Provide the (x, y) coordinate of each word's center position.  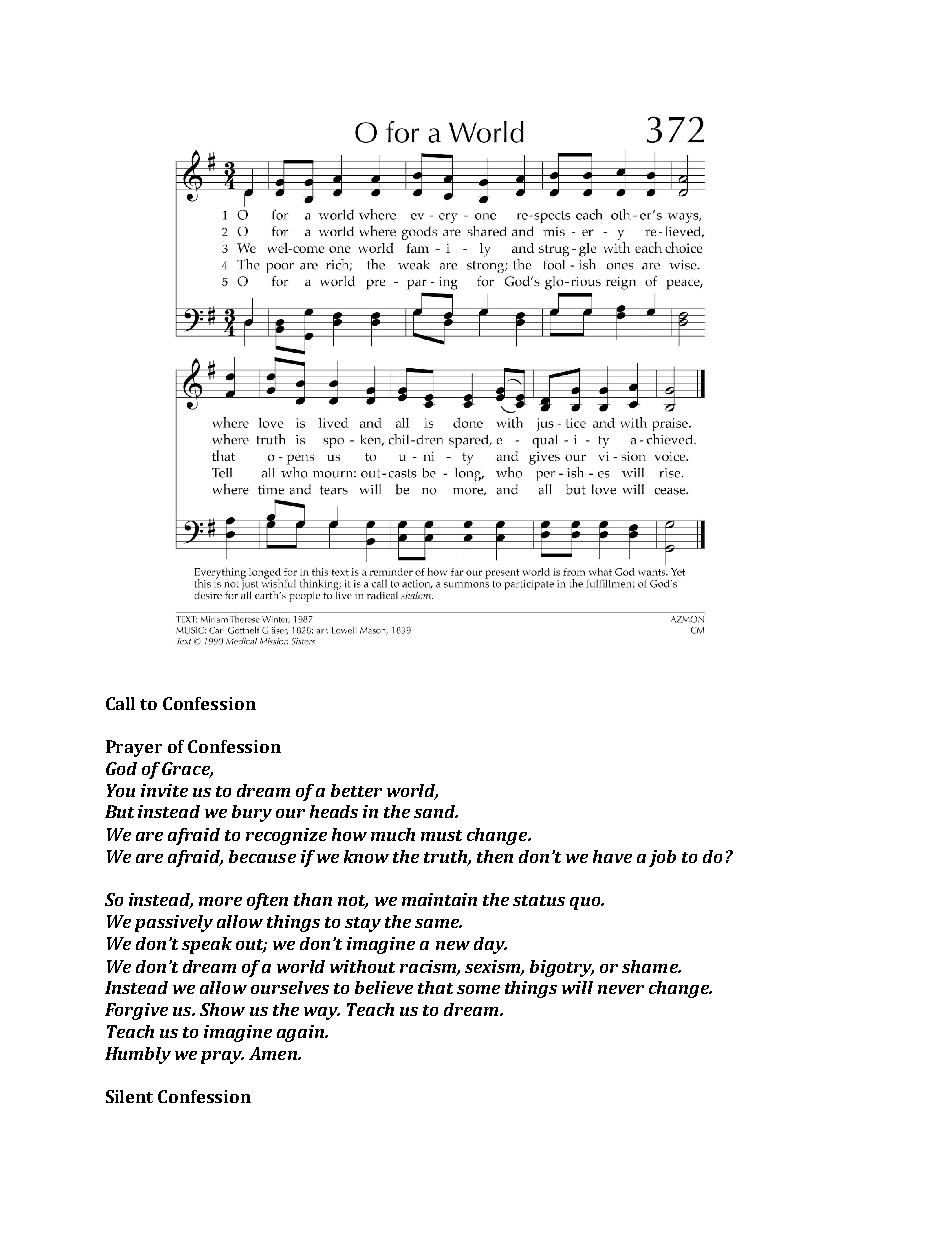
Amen (274, 1053)
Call (120, 703)
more (220, 901)
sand (436, 811)
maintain (439, 899)
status (539, 900)
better (356, 790)
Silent (129, 1096)
